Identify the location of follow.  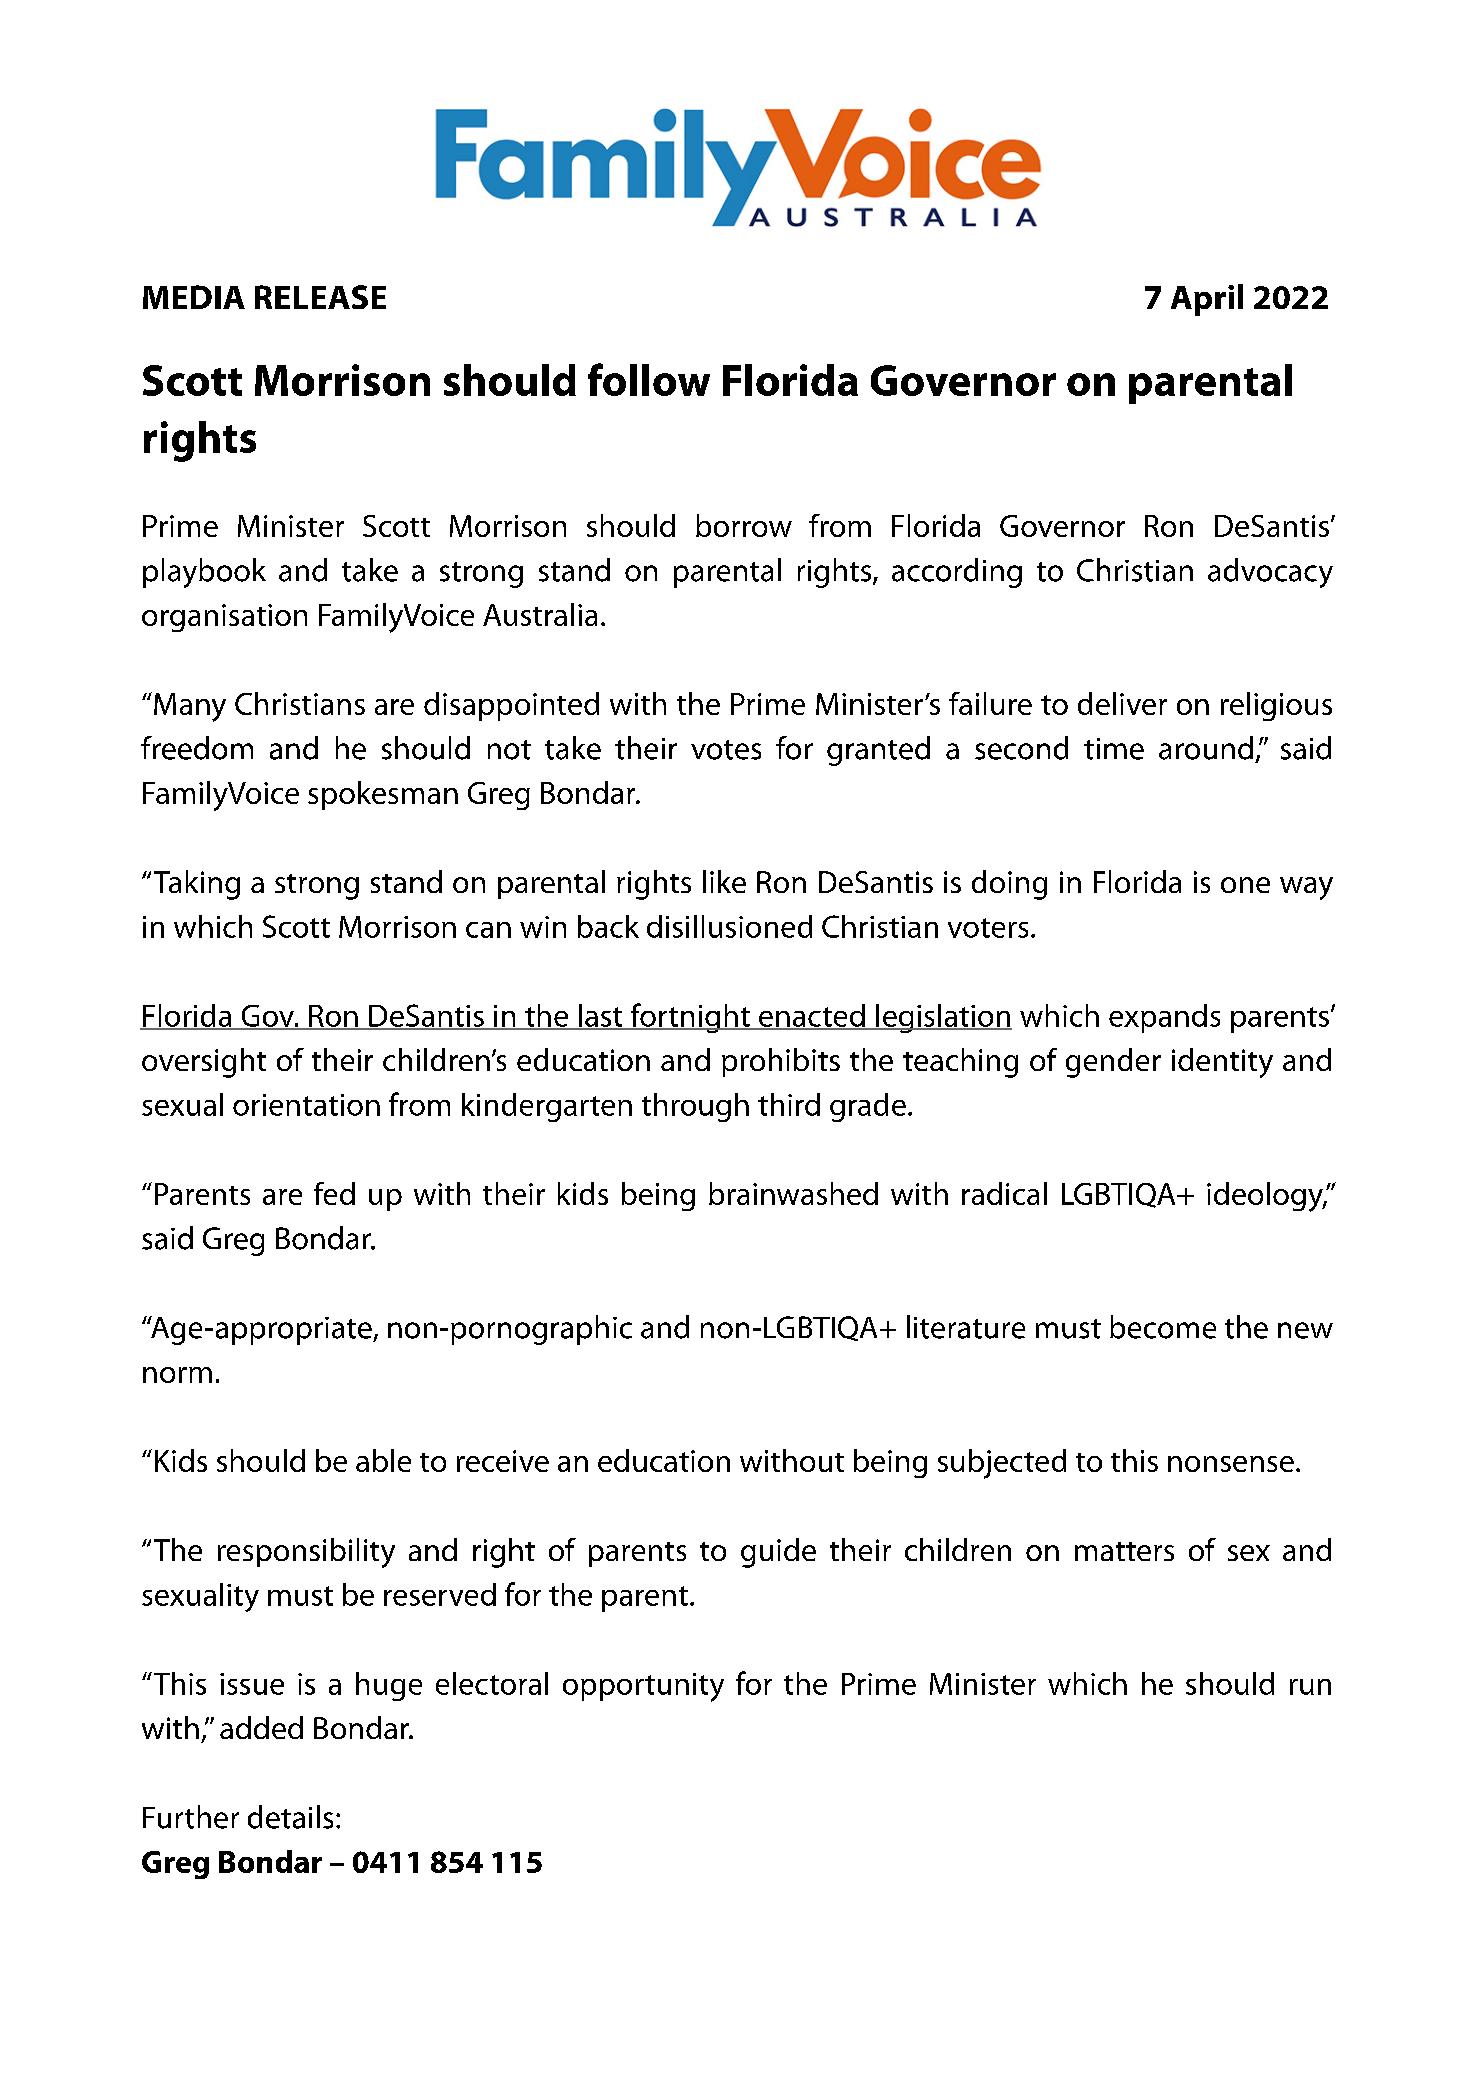
(649, 379).
